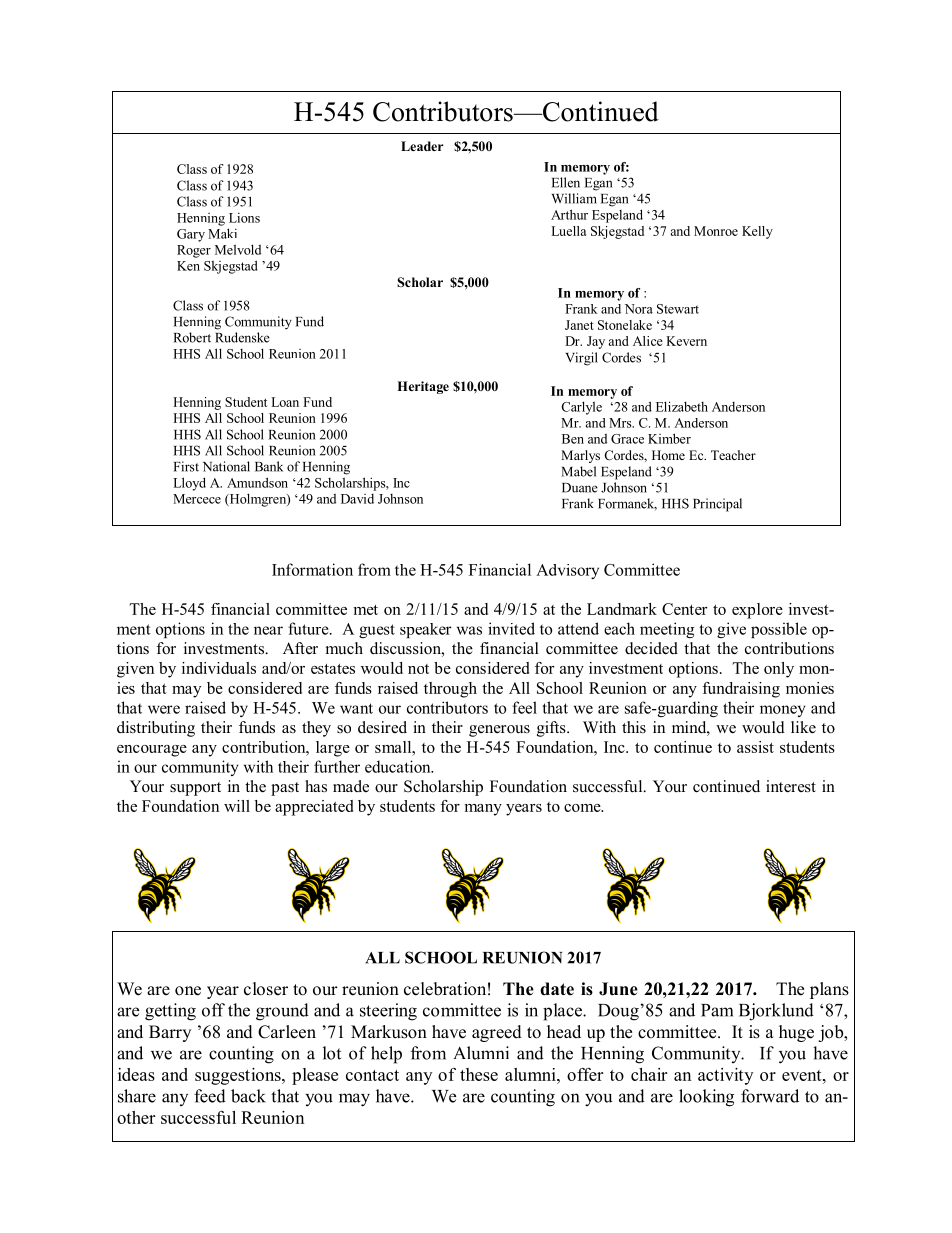 This screenshot has width=952, height=1233. I want to click on National, so click(226, 466).
